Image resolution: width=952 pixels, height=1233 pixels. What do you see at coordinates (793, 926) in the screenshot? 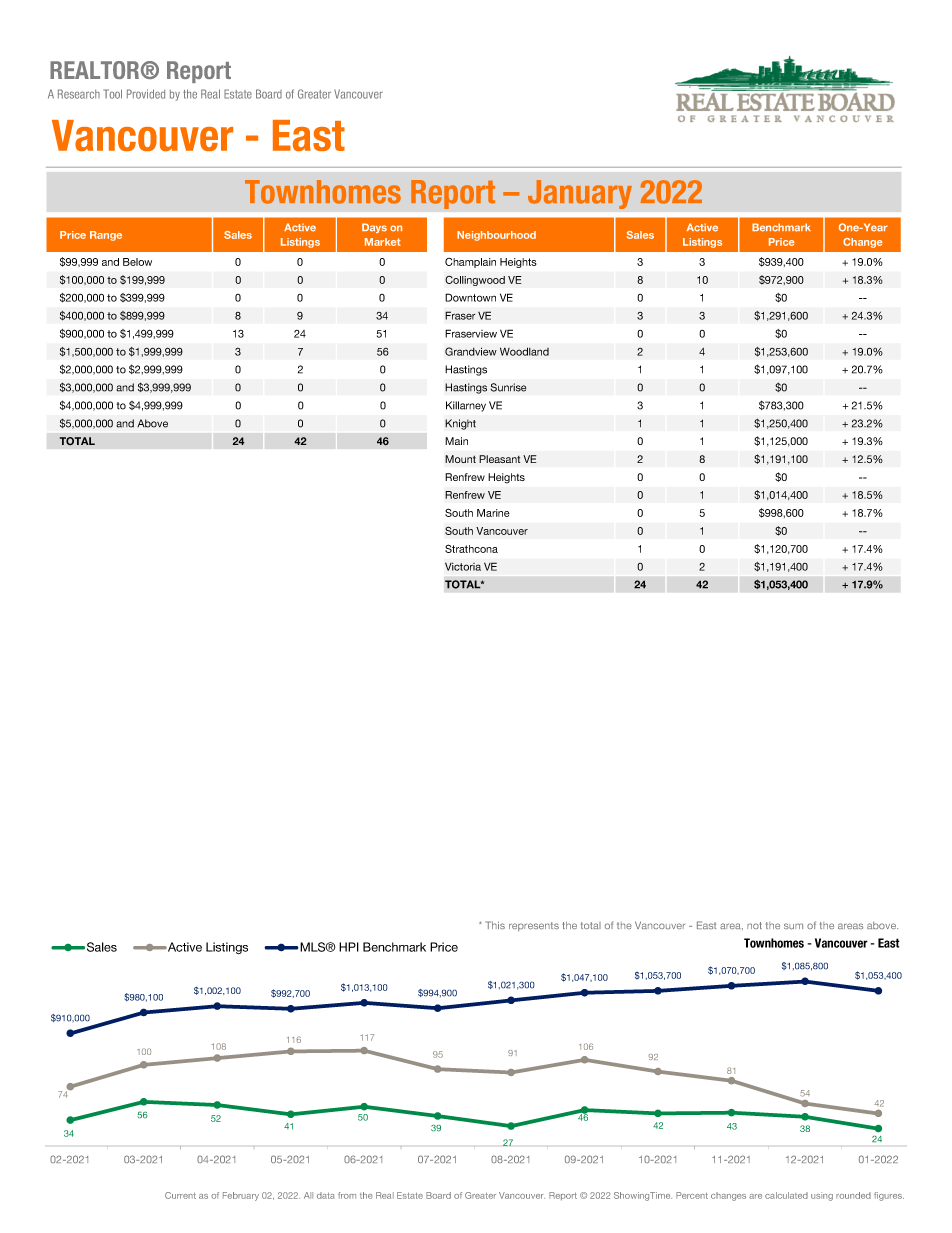
I see `sum` at bounding box center [793, 926].
